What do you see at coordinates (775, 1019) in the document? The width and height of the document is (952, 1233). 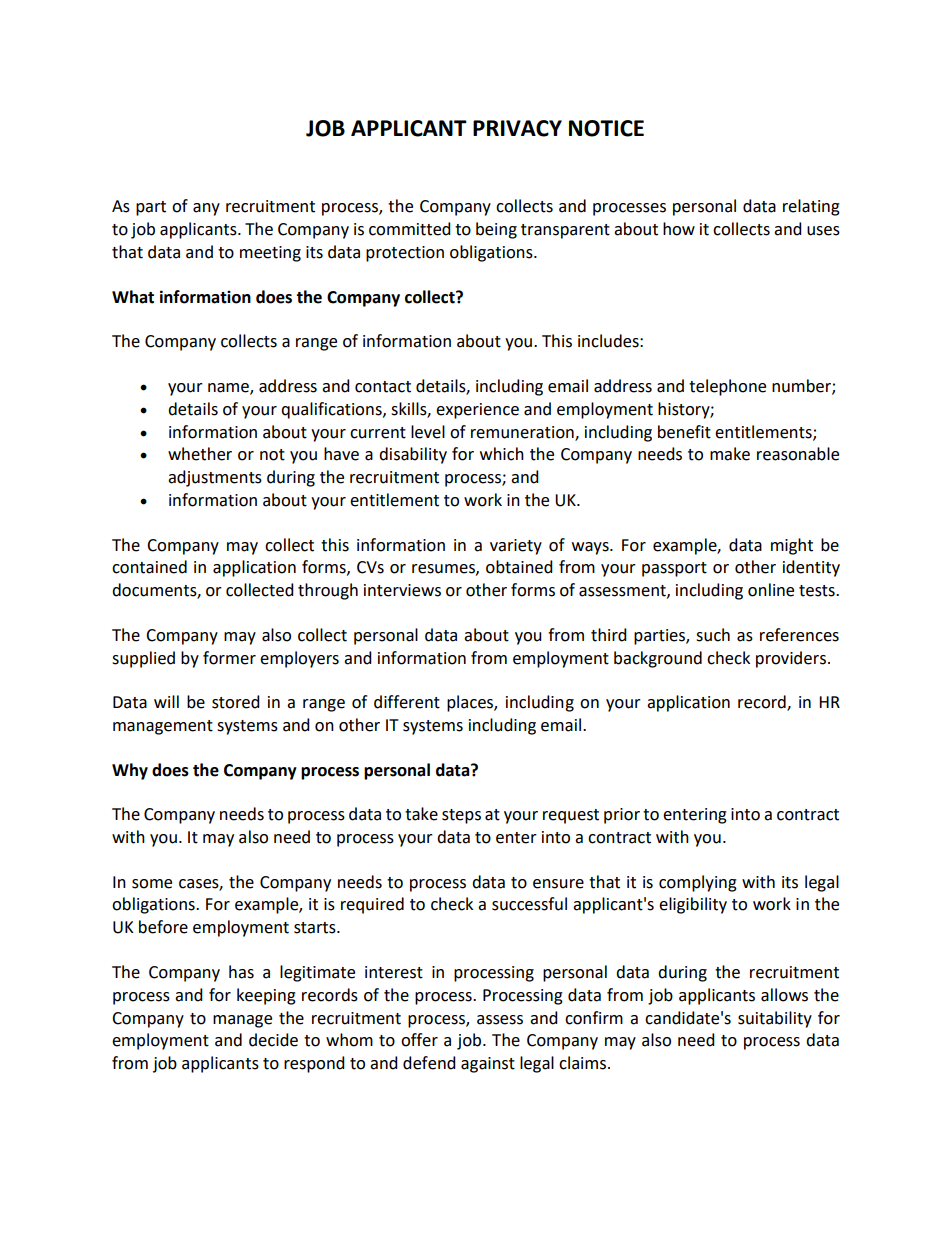 I see `suitability` at bounding box center [775, 1019].
